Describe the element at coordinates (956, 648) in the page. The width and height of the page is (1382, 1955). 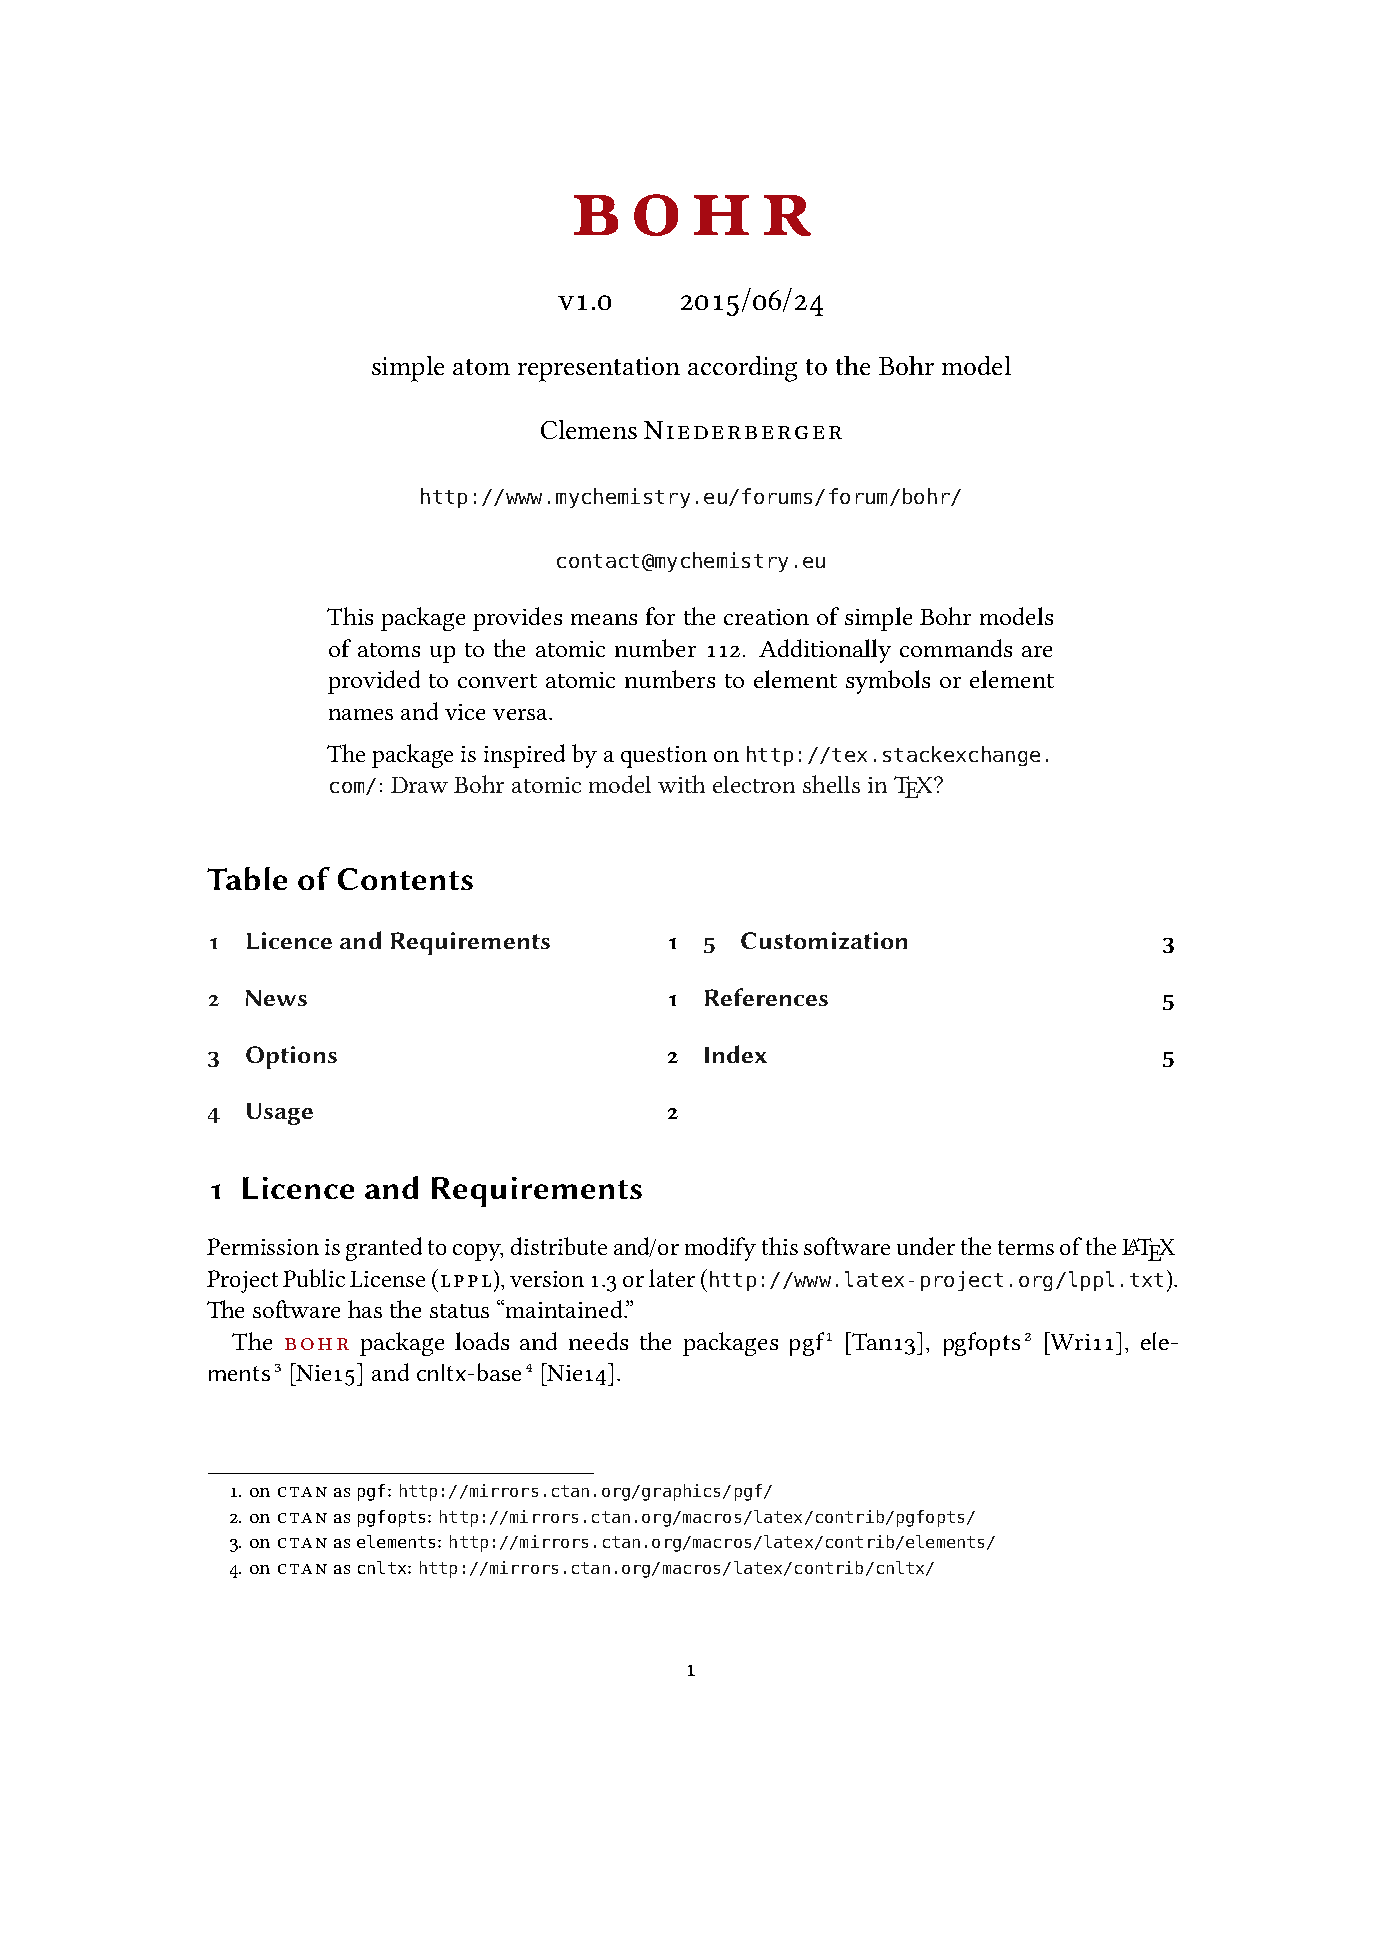
I see `commands` at that location.
